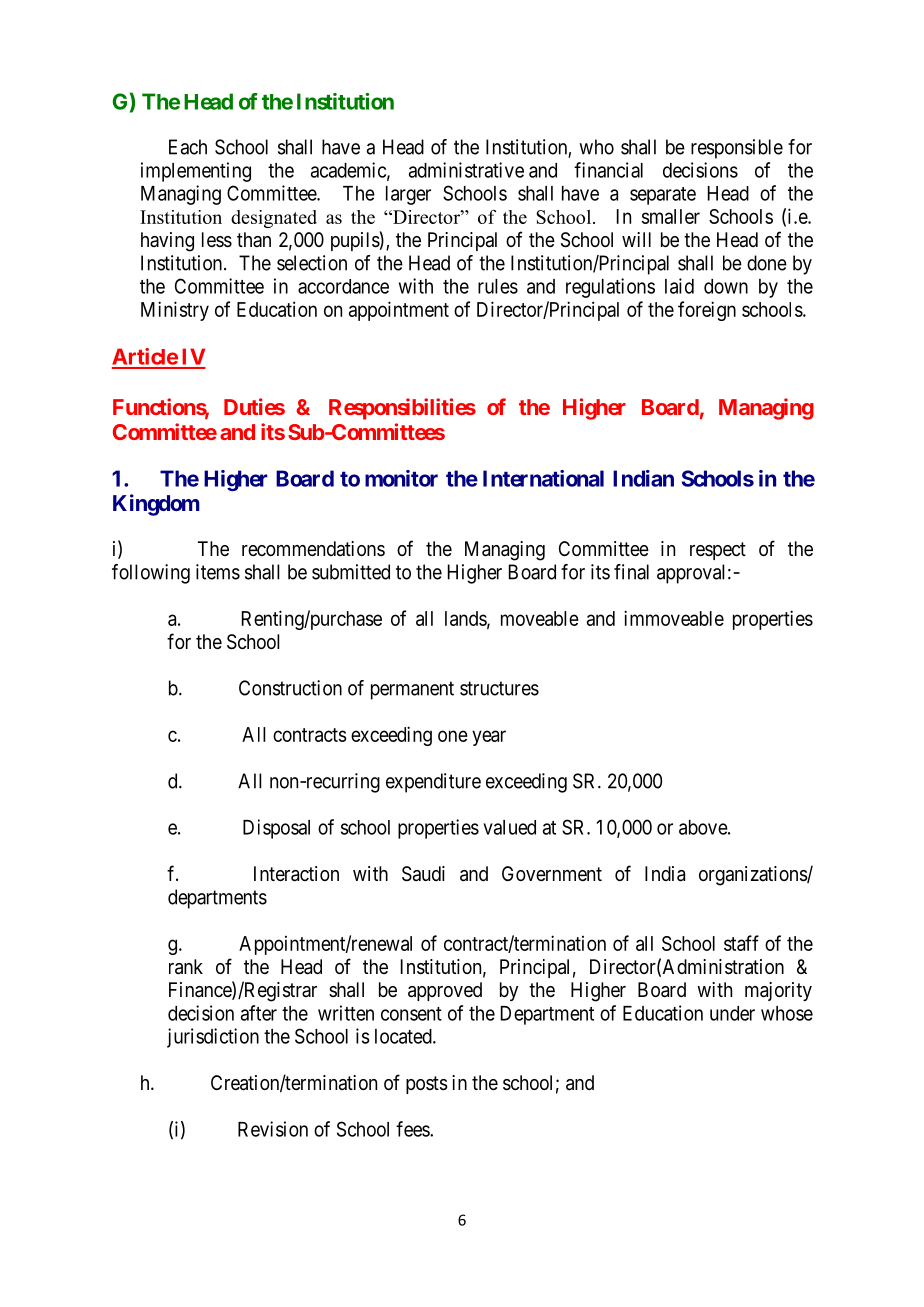 This image has height=1307, width=924. I want to click on Revision, so click(273, 1129).
